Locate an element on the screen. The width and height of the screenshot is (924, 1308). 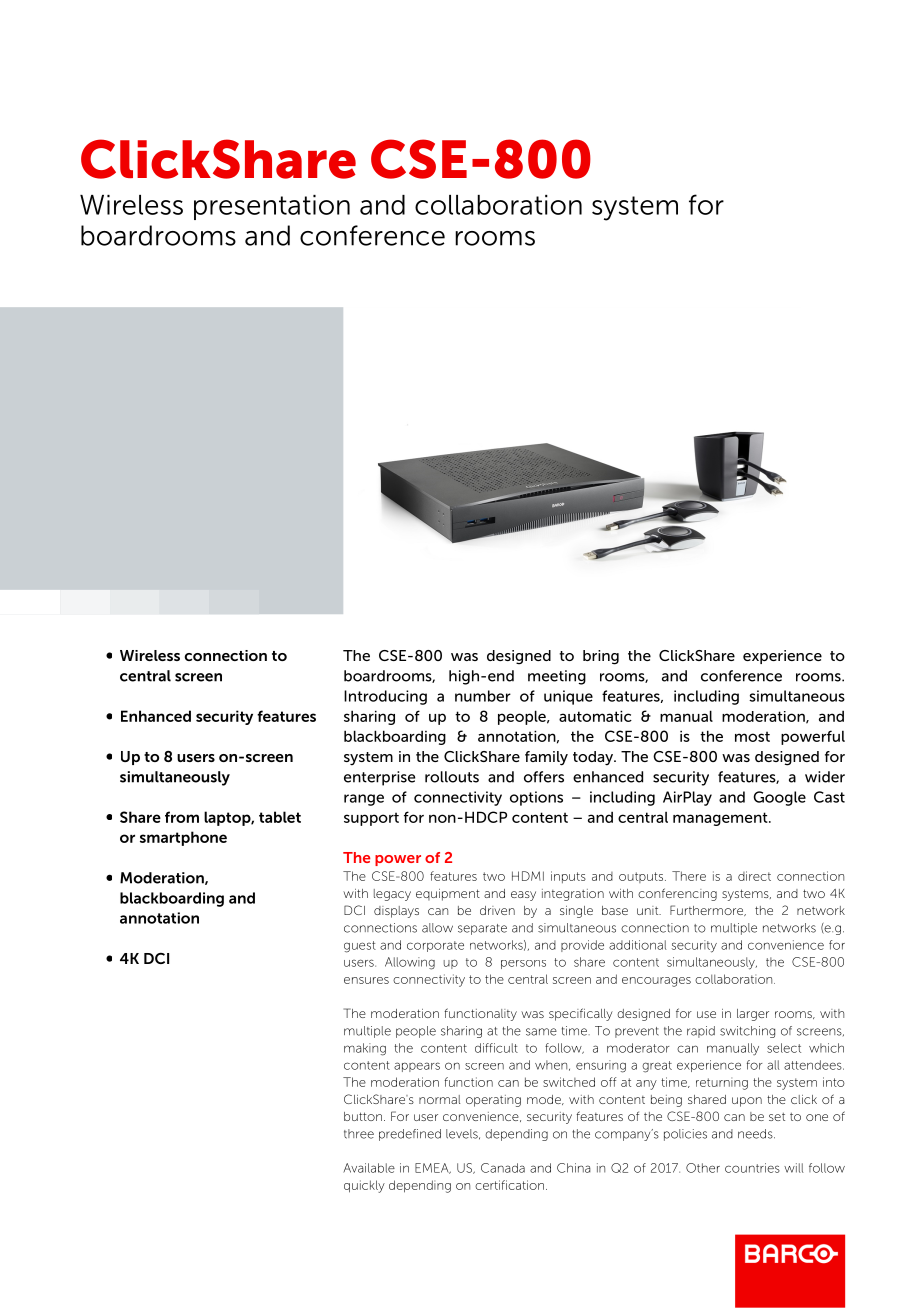
meeting is located at coordinates (557, 677).
